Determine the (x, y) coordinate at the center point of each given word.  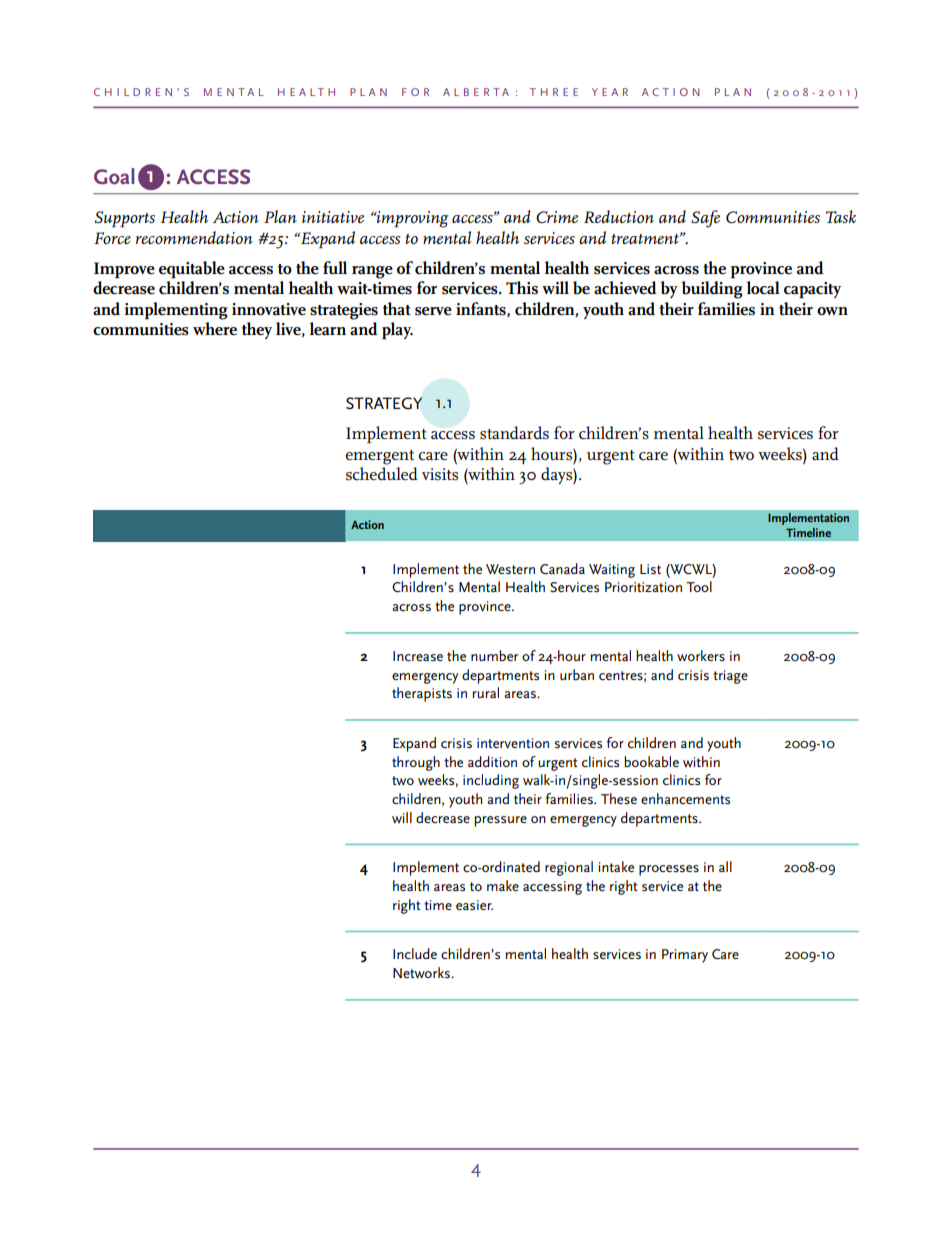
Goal (114, 176)
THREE (554, 92)
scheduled (382, 474)
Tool (699, 586)
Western (510, 569)
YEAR (610, 92)
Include (415, 953)
